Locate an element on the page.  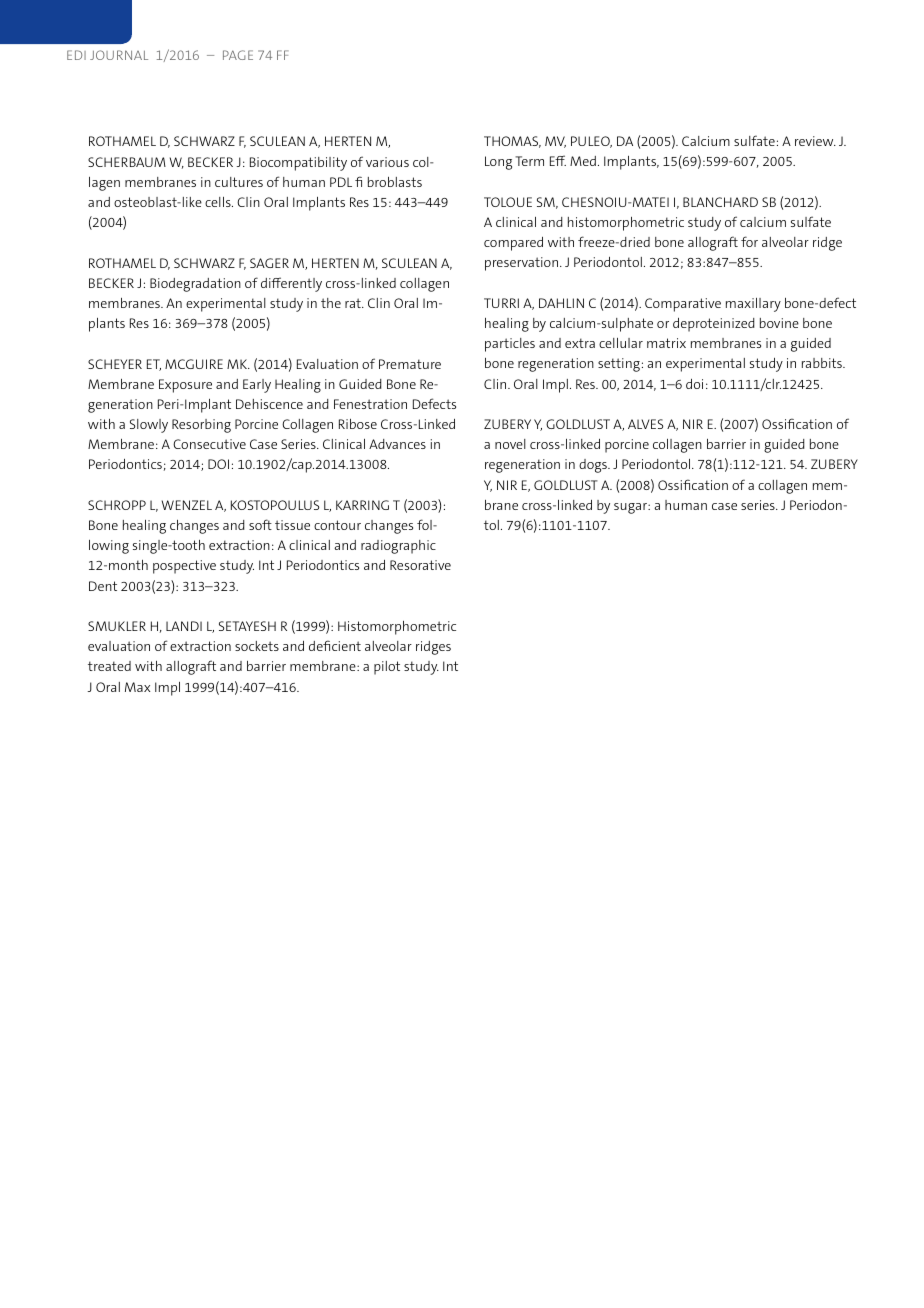
compared is located at coordinates (513, 244).
